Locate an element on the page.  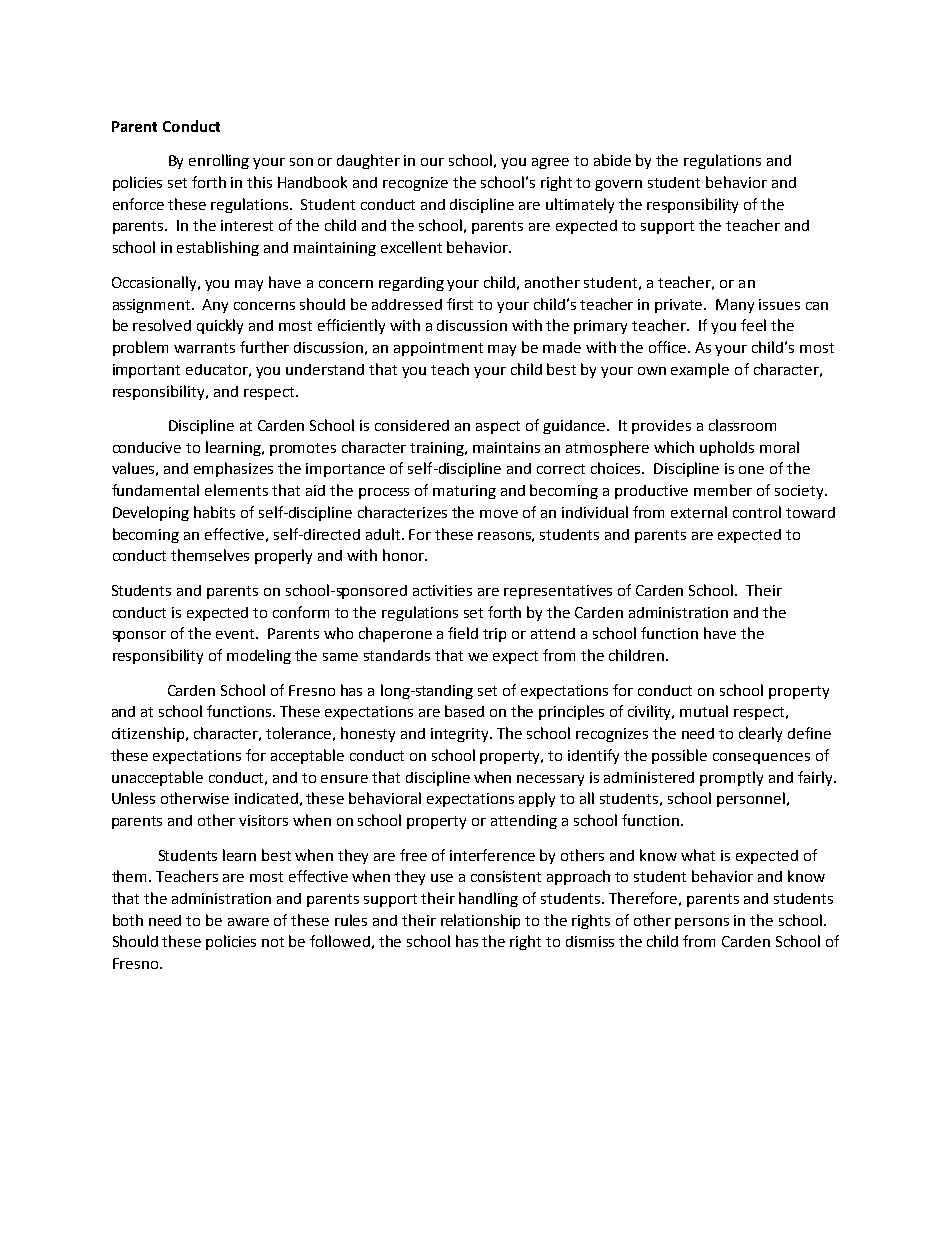
agree is located at coordinates (550, 163).
